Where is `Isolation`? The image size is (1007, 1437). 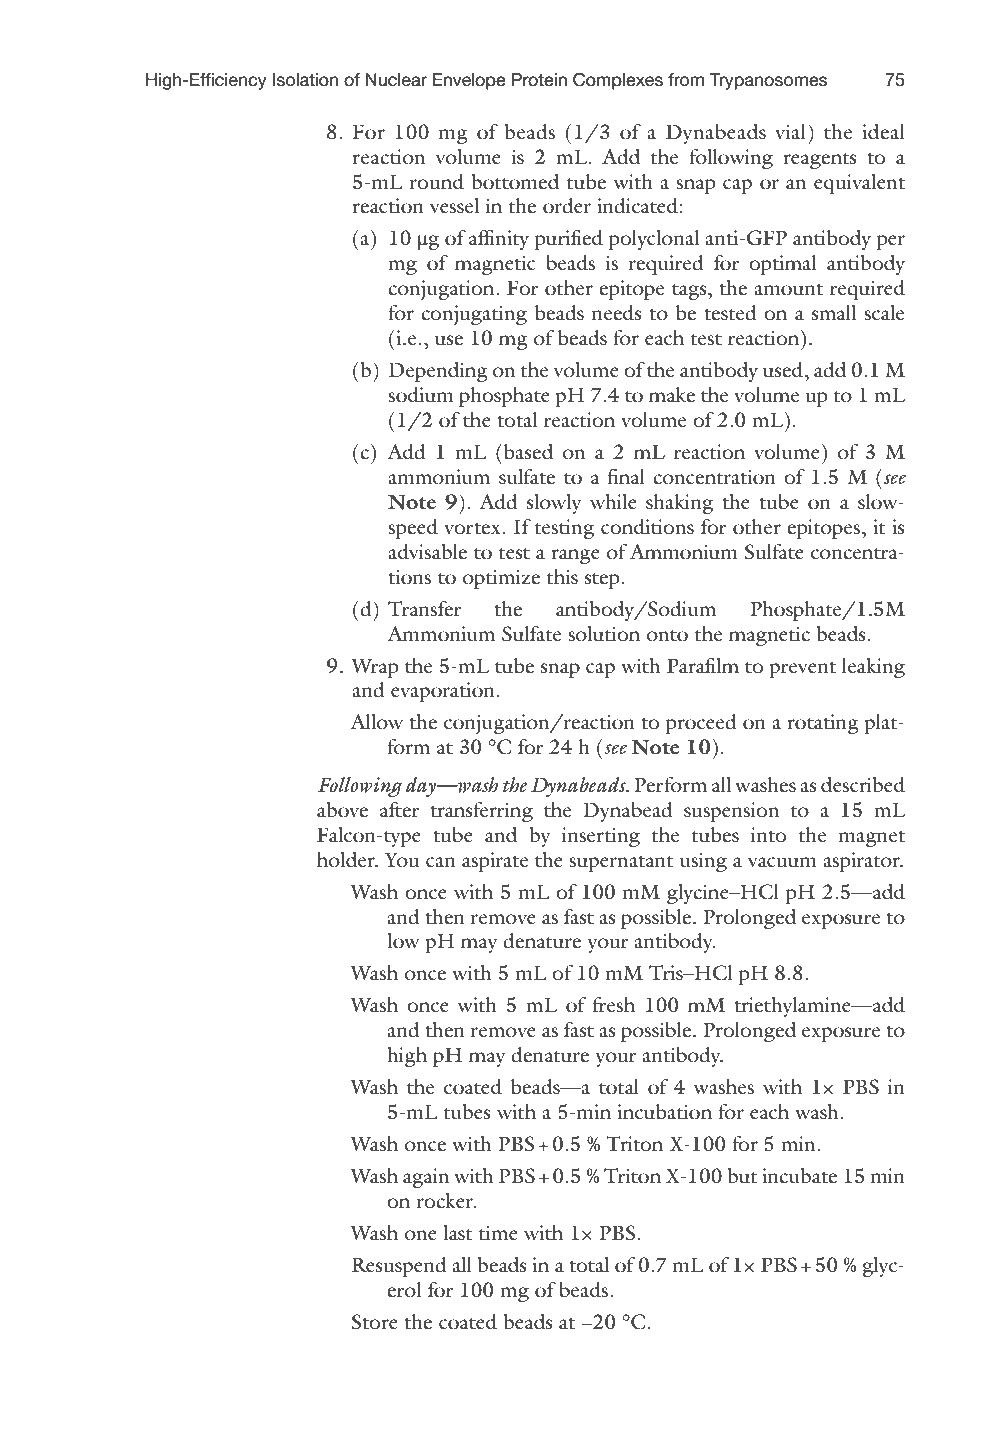 Isolation is located at coordinates (305, 80).
